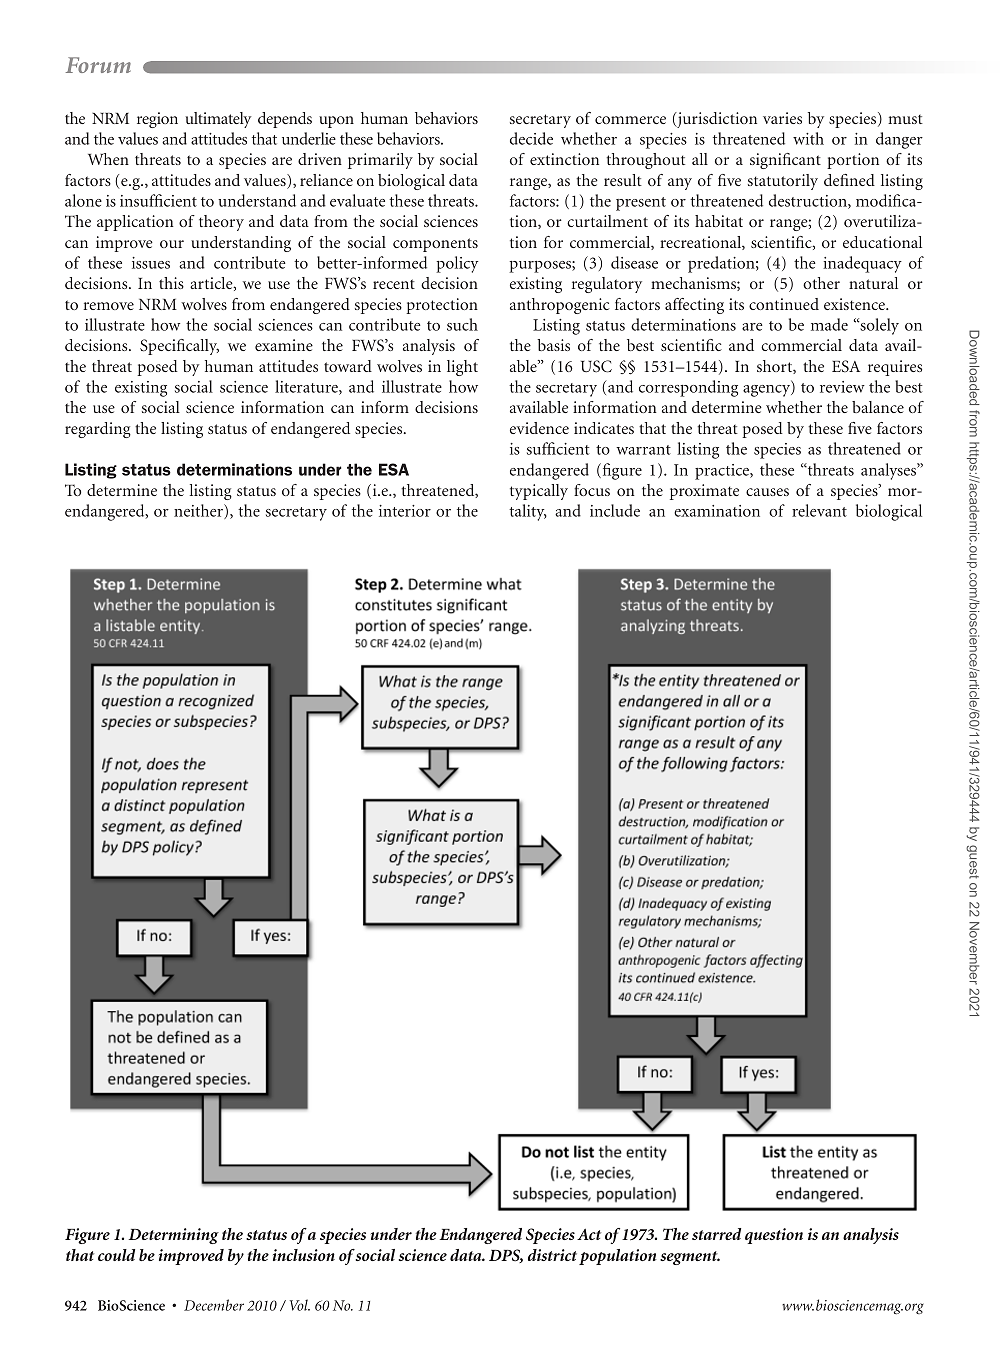  Describe the element at coordinates (716, 1234) in the image. I see `starred` at that location.
